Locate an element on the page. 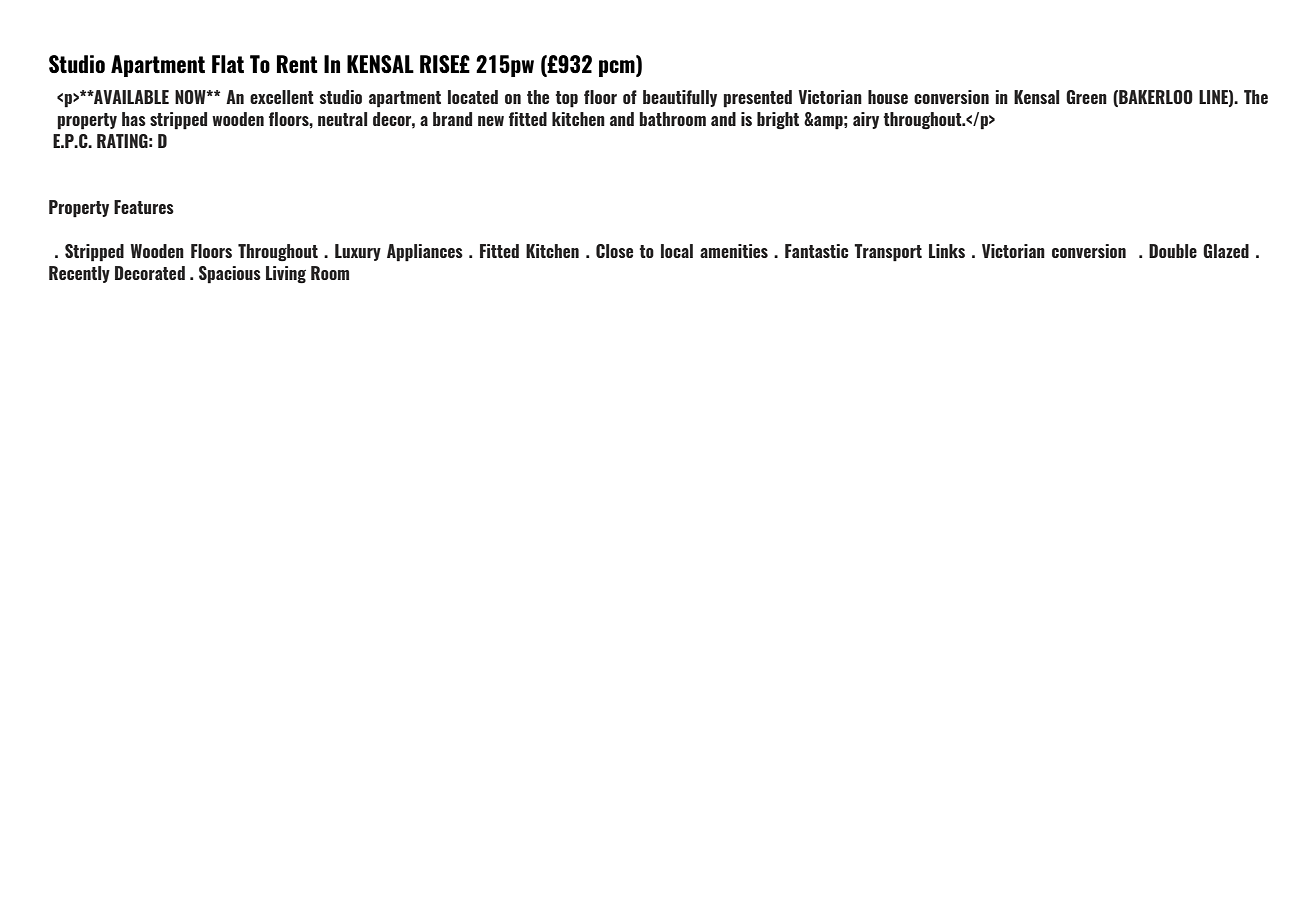 This document has width=1308, height=924. beautifully is located at coordinates (680, 98).
